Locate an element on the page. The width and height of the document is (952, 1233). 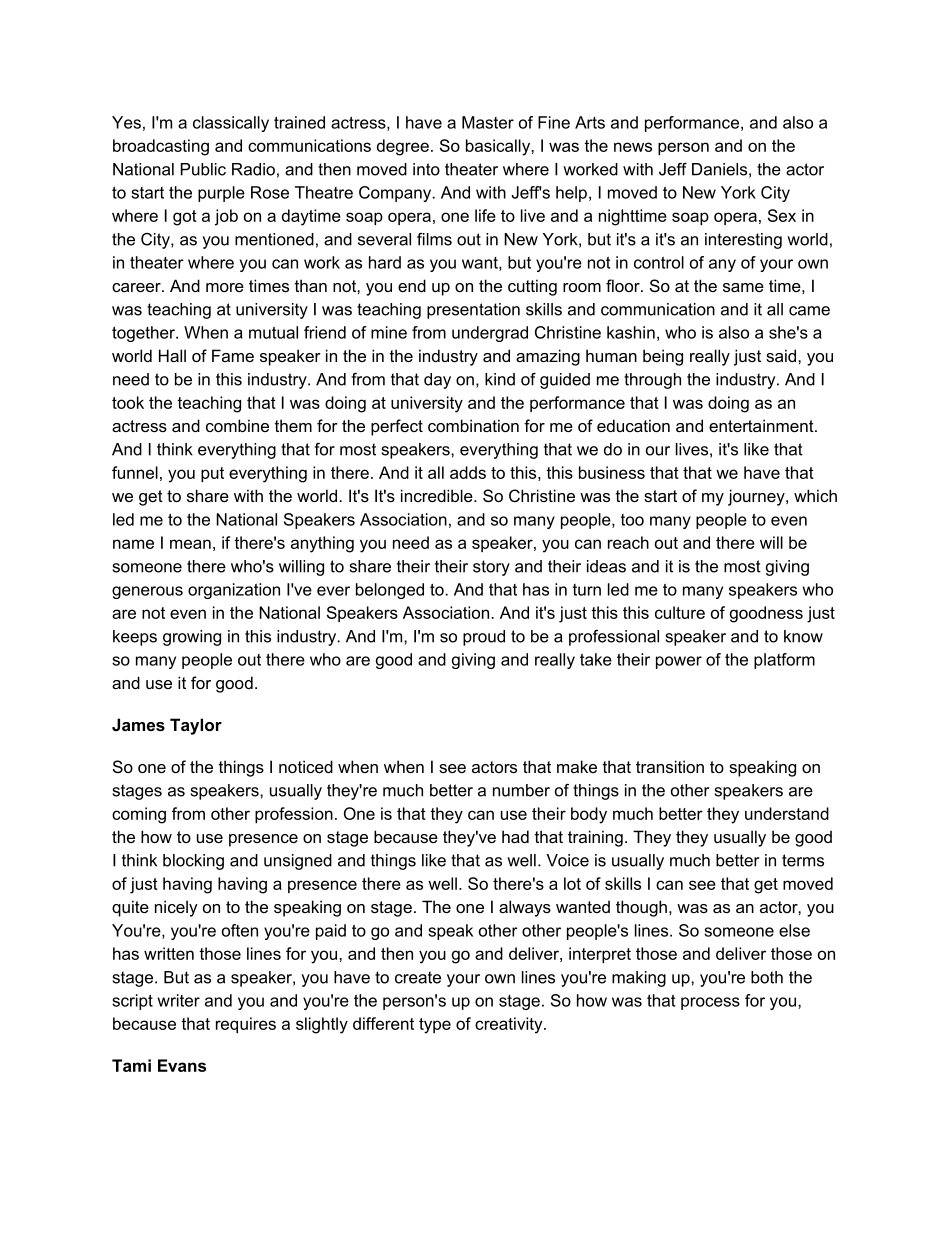
type is located at coordinates (435, 1026).
